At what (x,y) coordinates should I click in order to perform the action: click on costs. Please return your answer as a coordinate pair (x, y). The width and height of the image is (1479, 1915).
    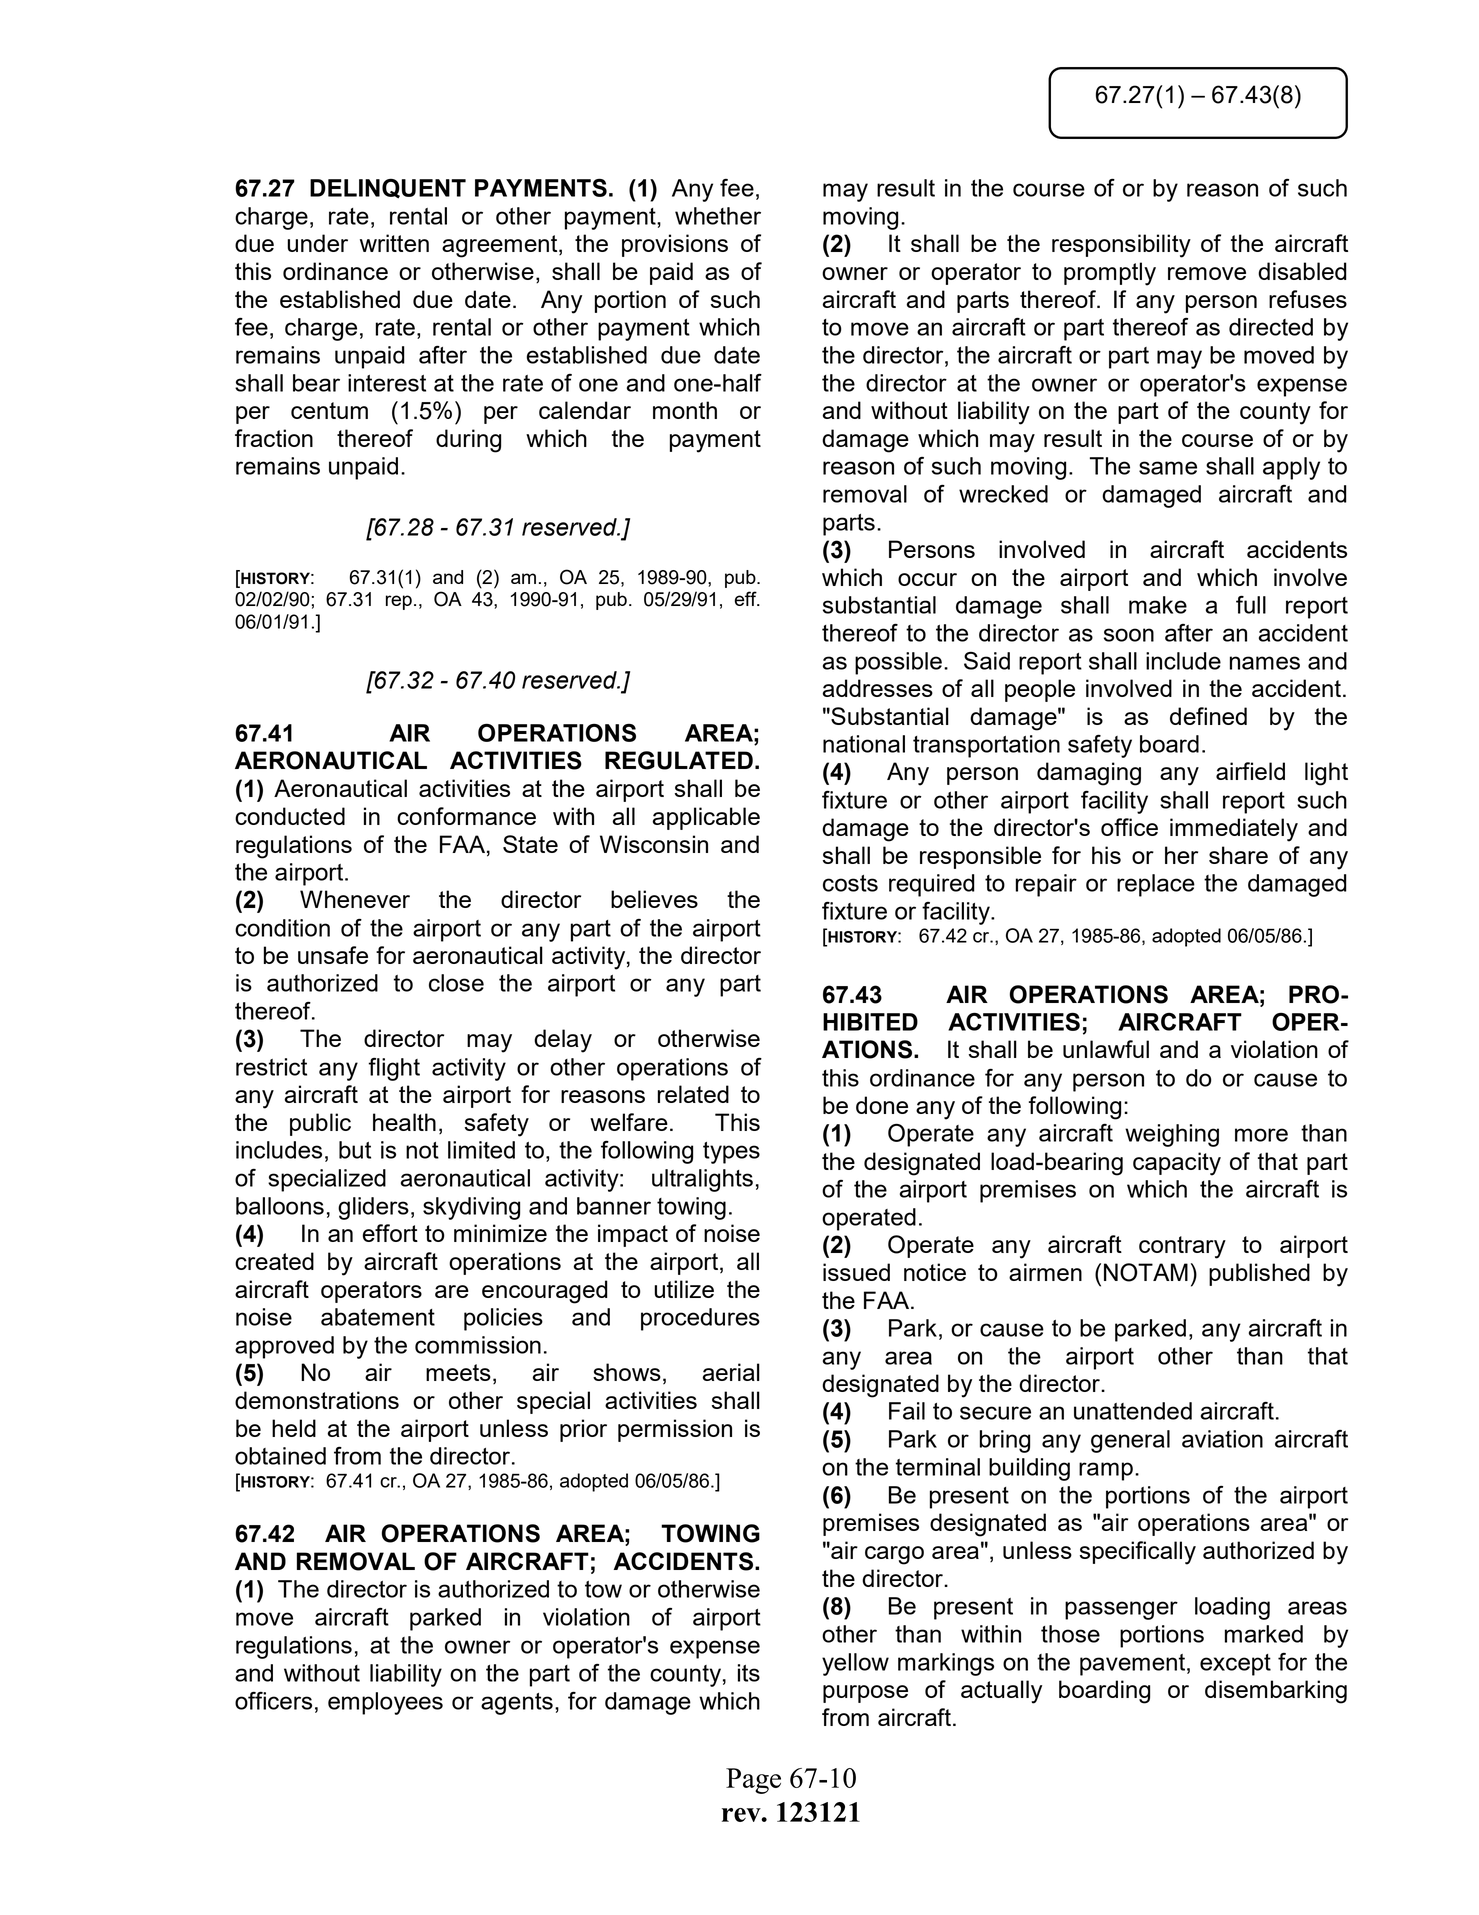
    Looking at the image, I should click on (850, 883).
